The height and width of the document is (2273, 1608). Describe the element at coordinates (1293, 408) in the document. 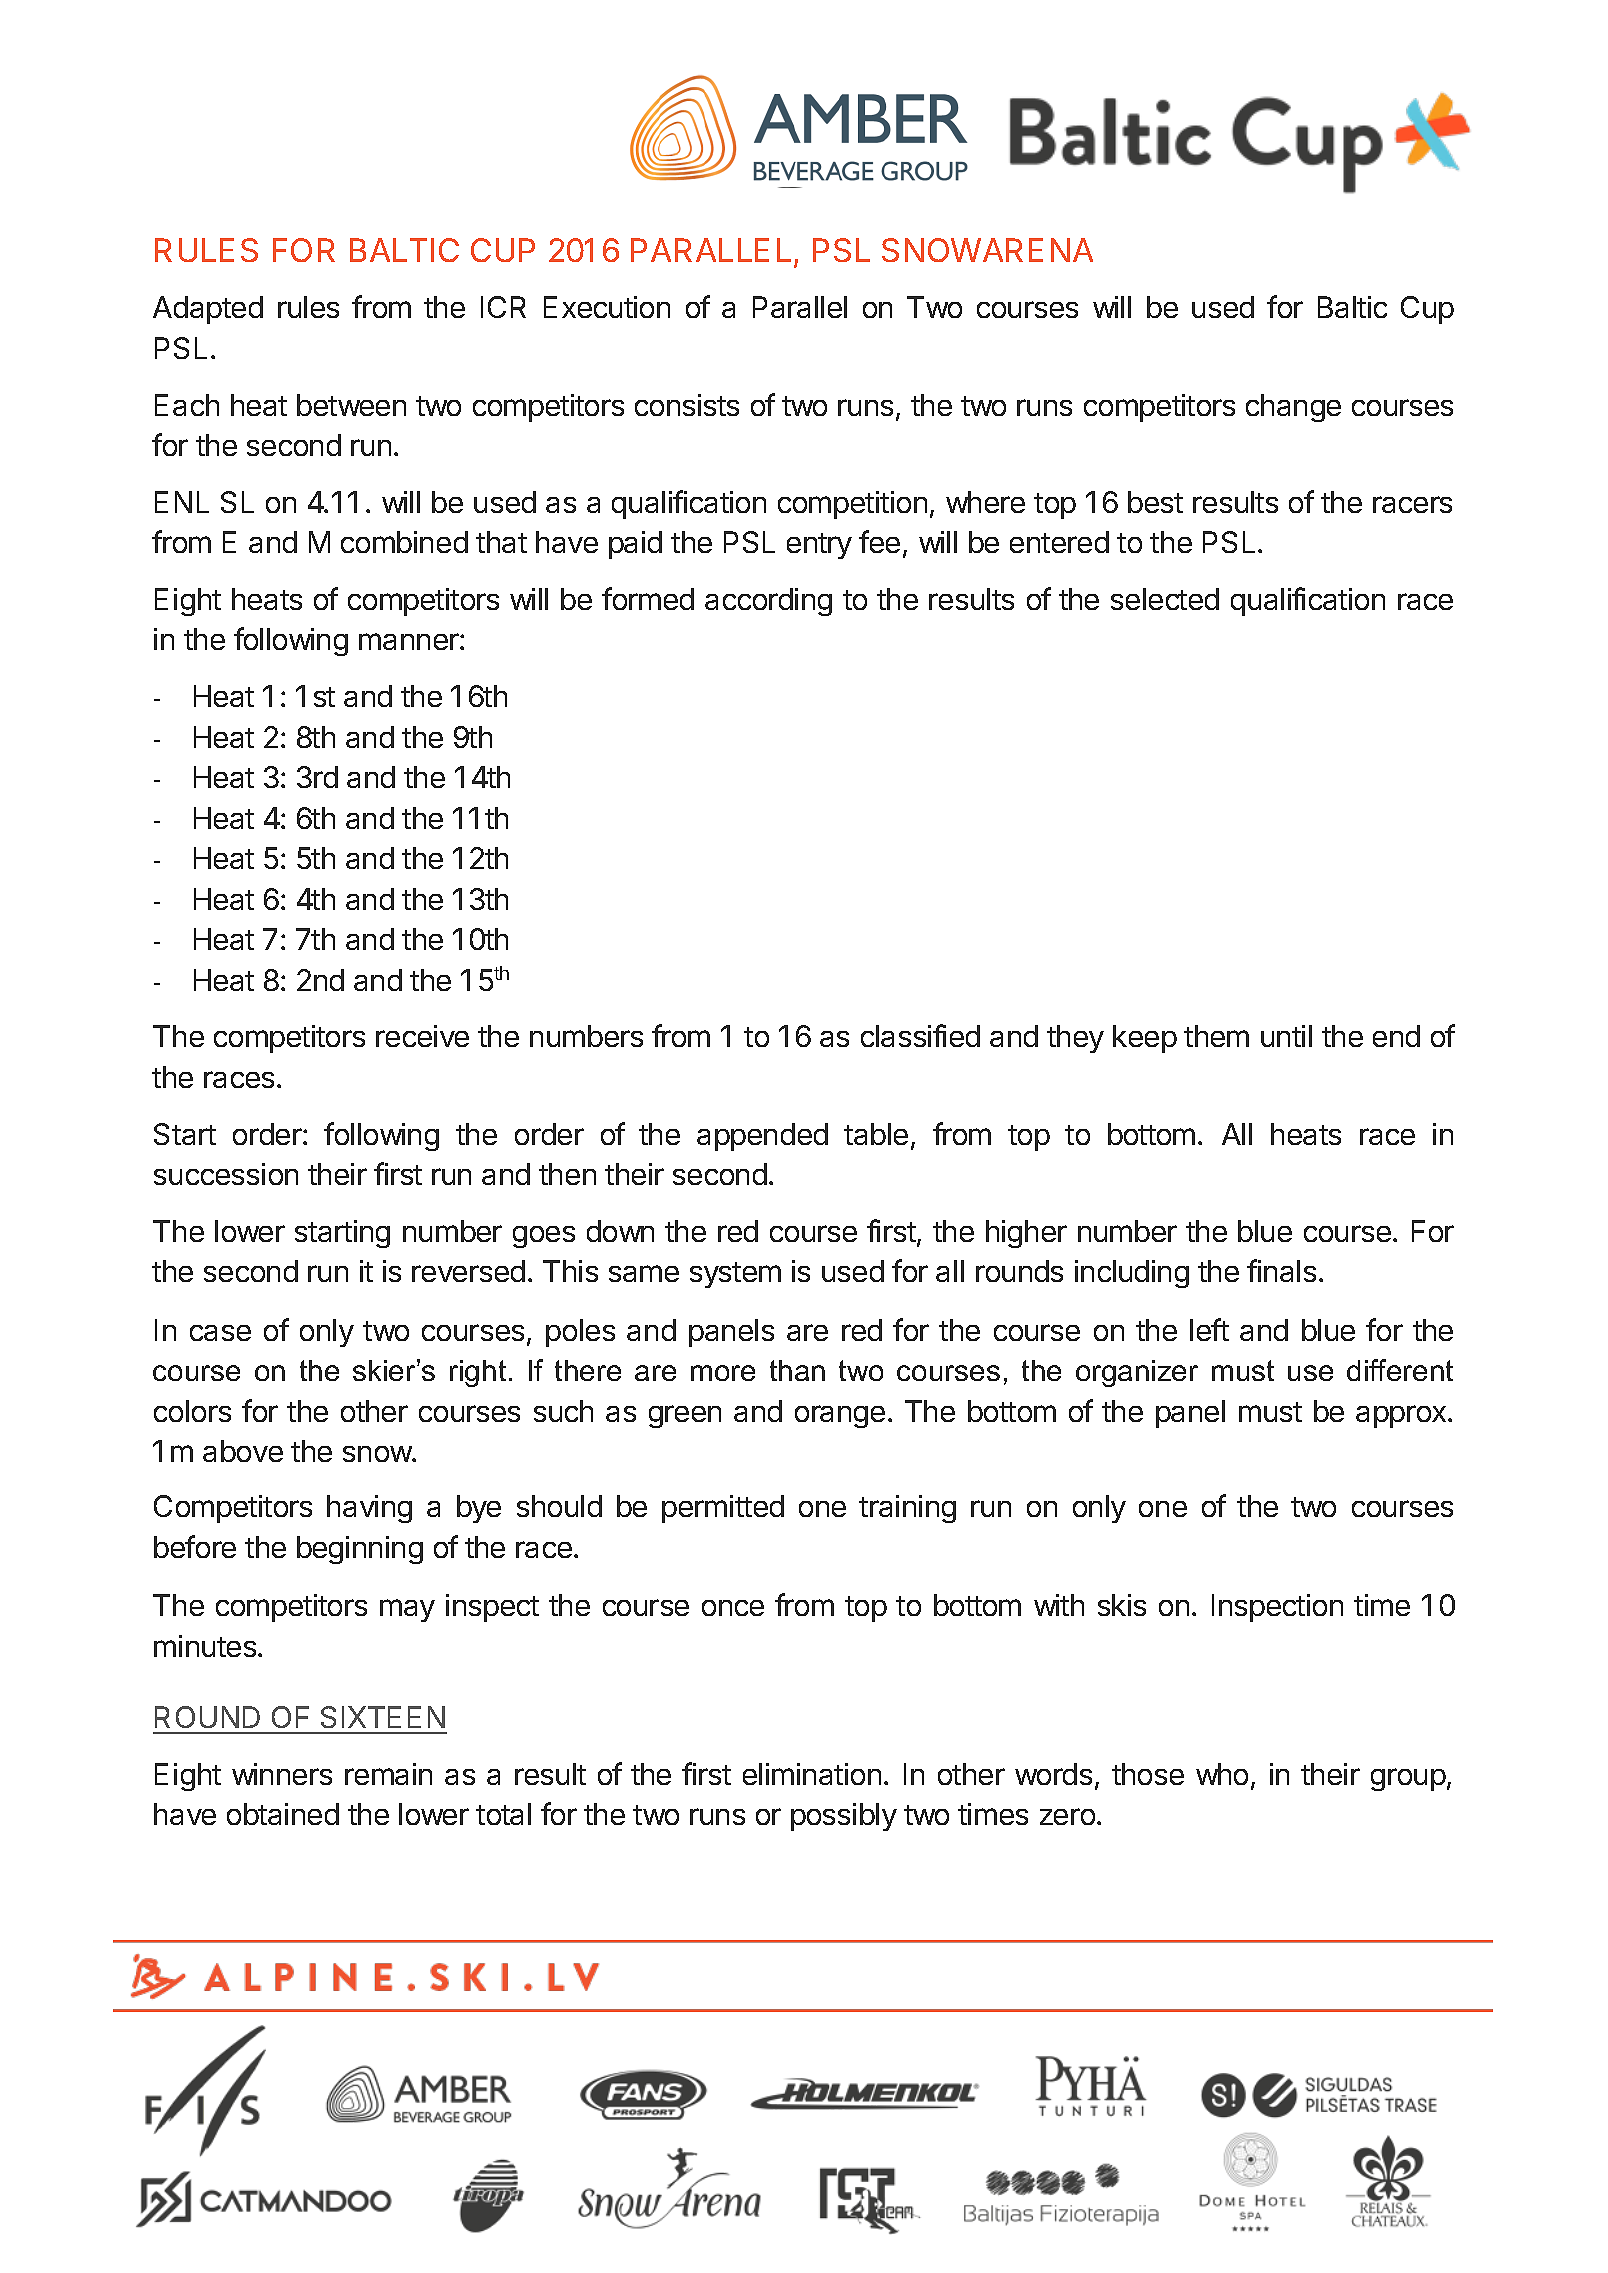

I see `change` at that location.
